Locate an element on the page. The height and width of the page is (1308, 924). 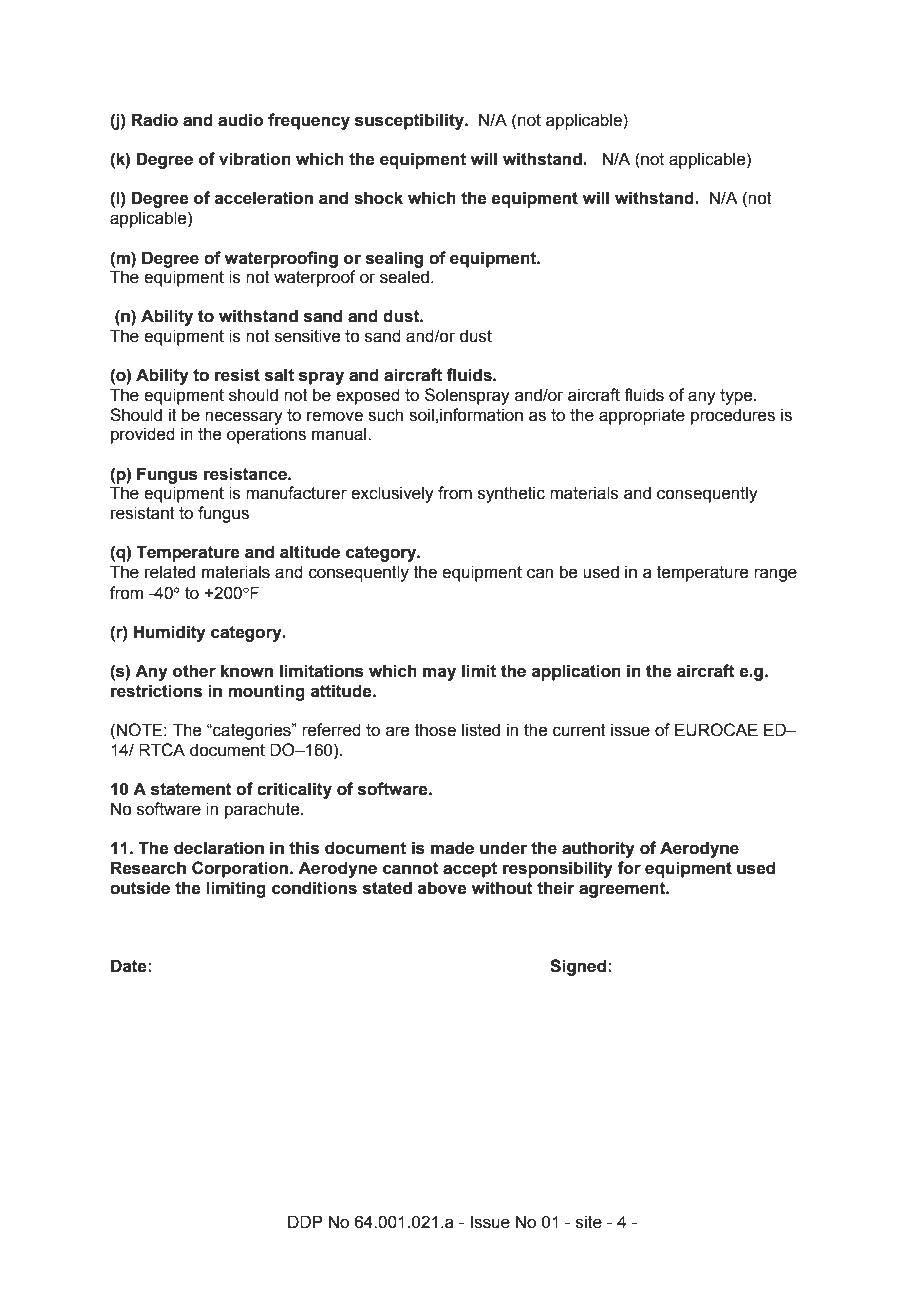
salt is located at coordinates (279, 375).
